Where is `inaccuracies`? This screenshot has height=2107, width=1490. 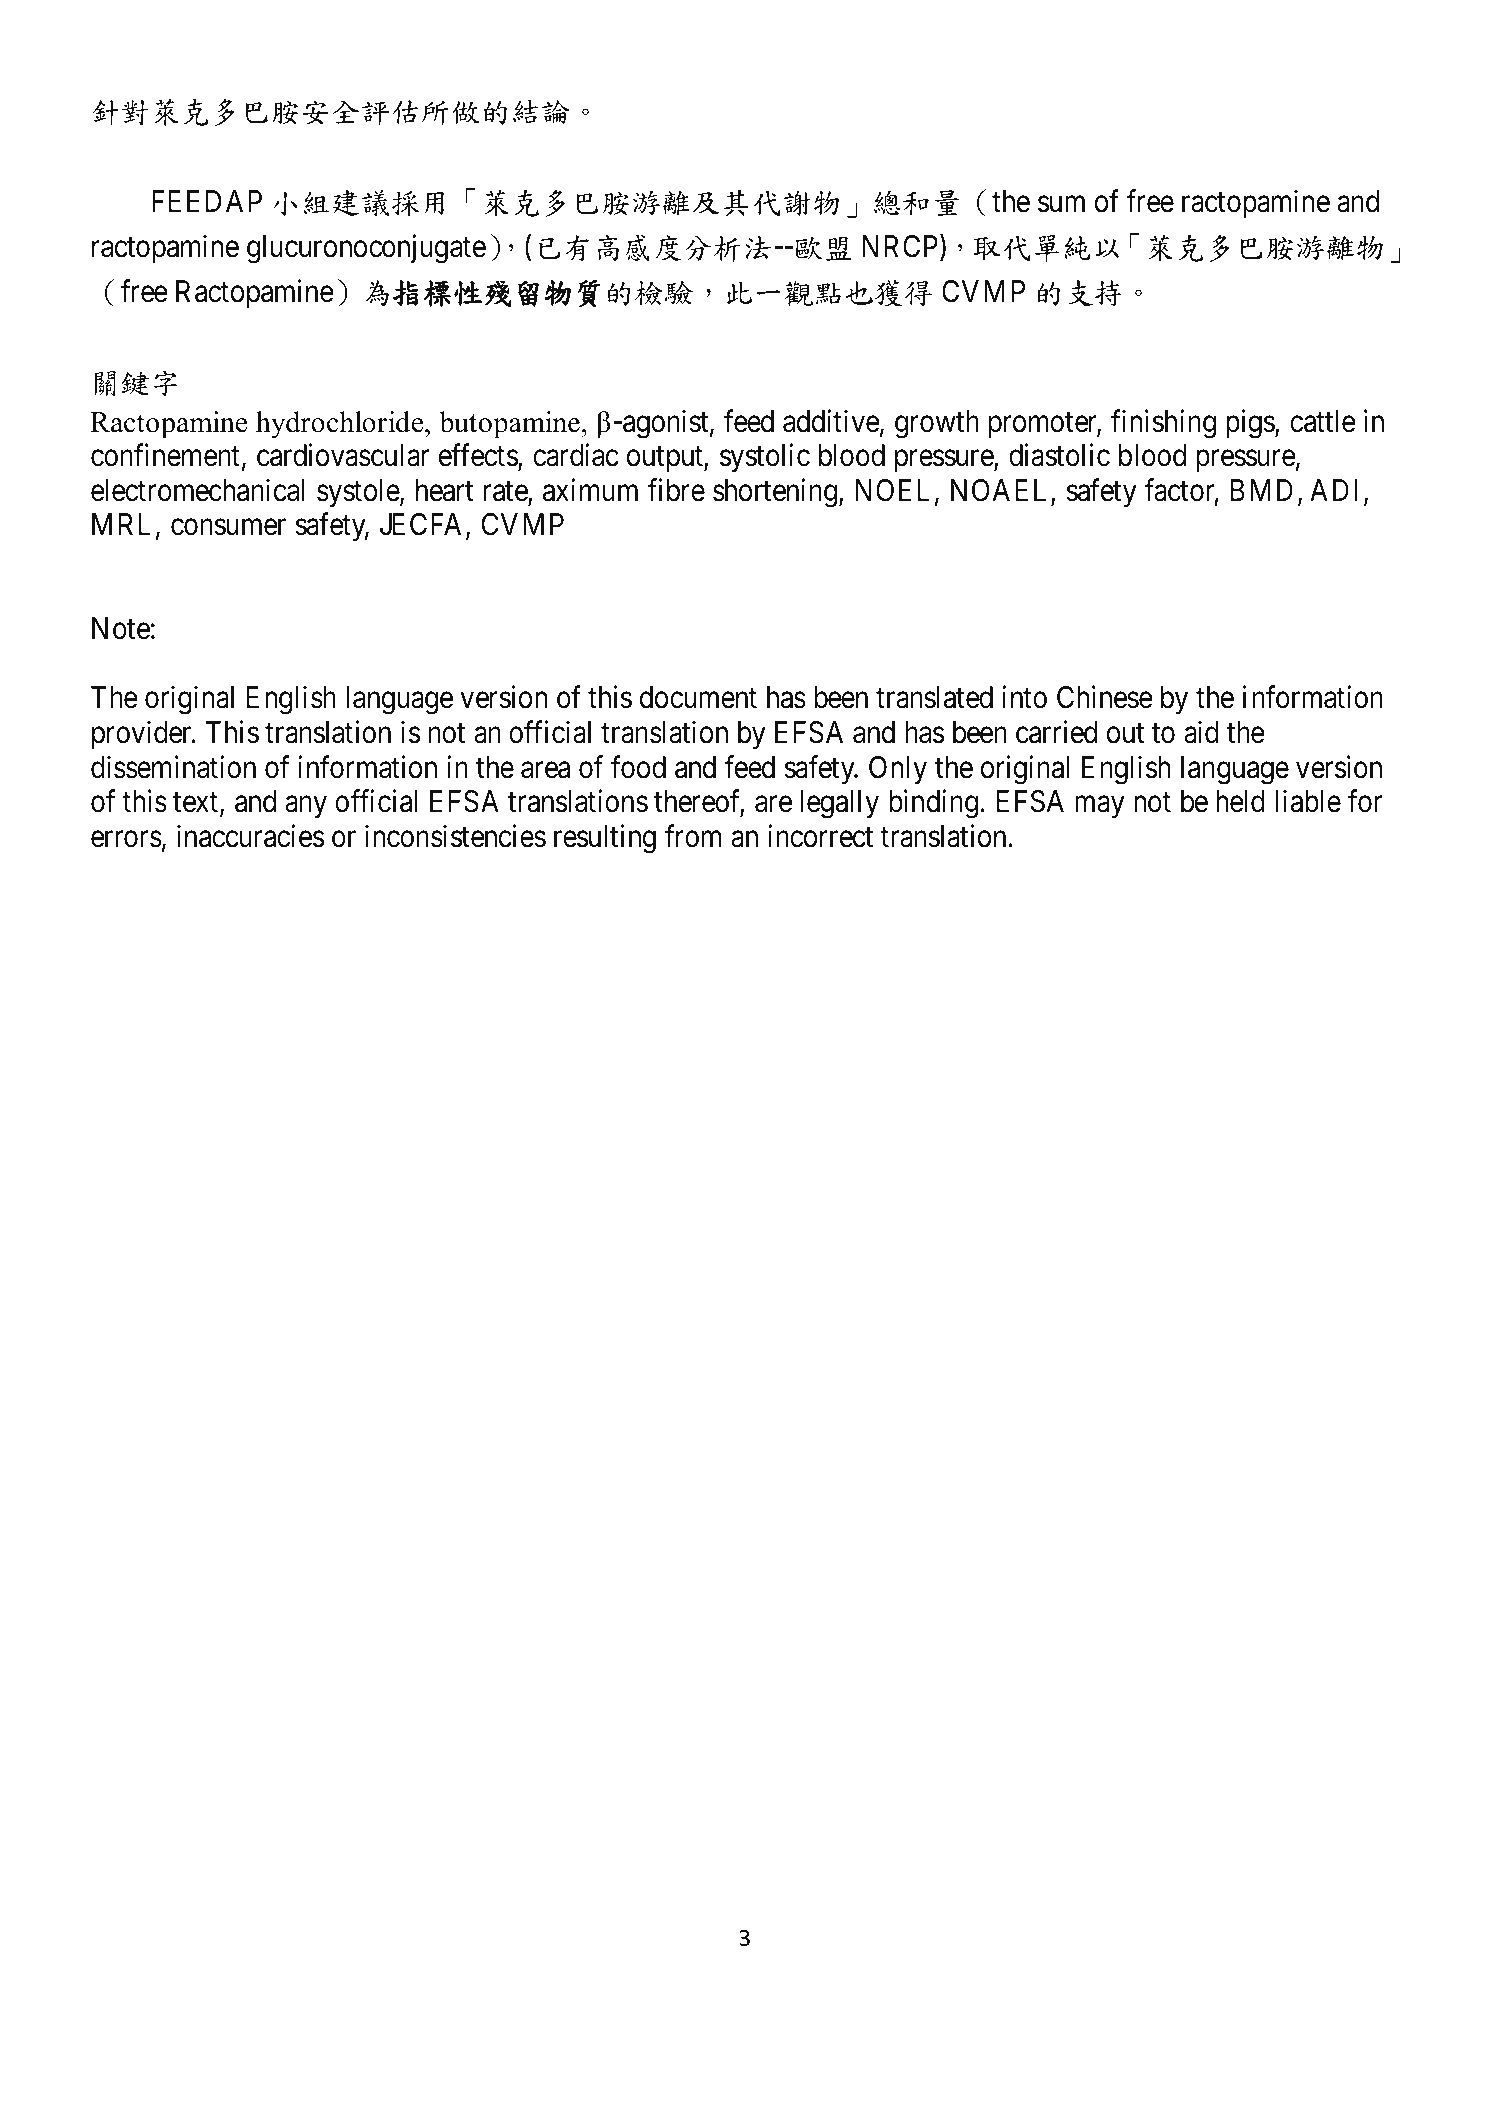 inaccuracies is located at coordinates (251, 836).
